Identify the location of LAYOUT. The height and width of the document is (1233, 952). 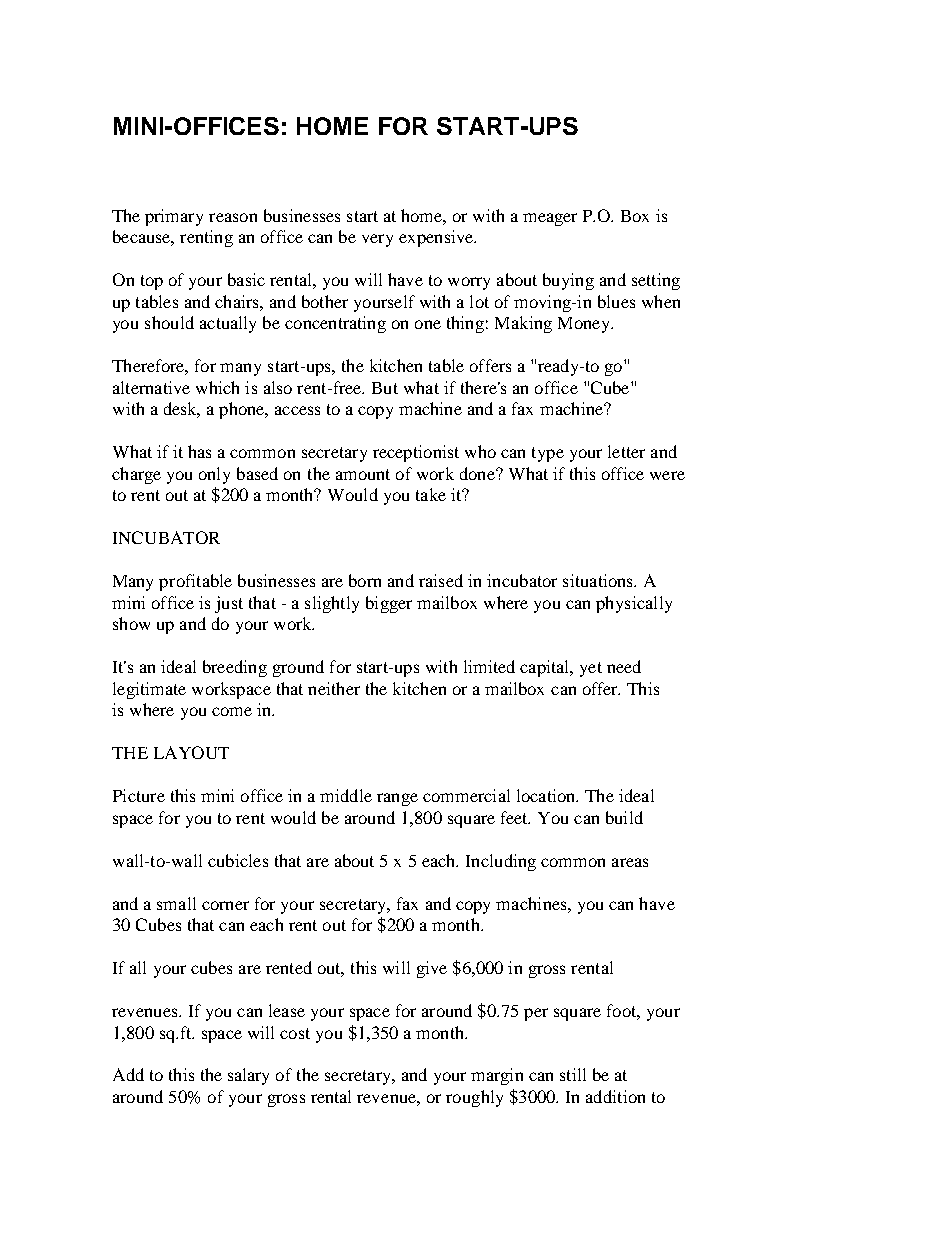
(191, 752).
